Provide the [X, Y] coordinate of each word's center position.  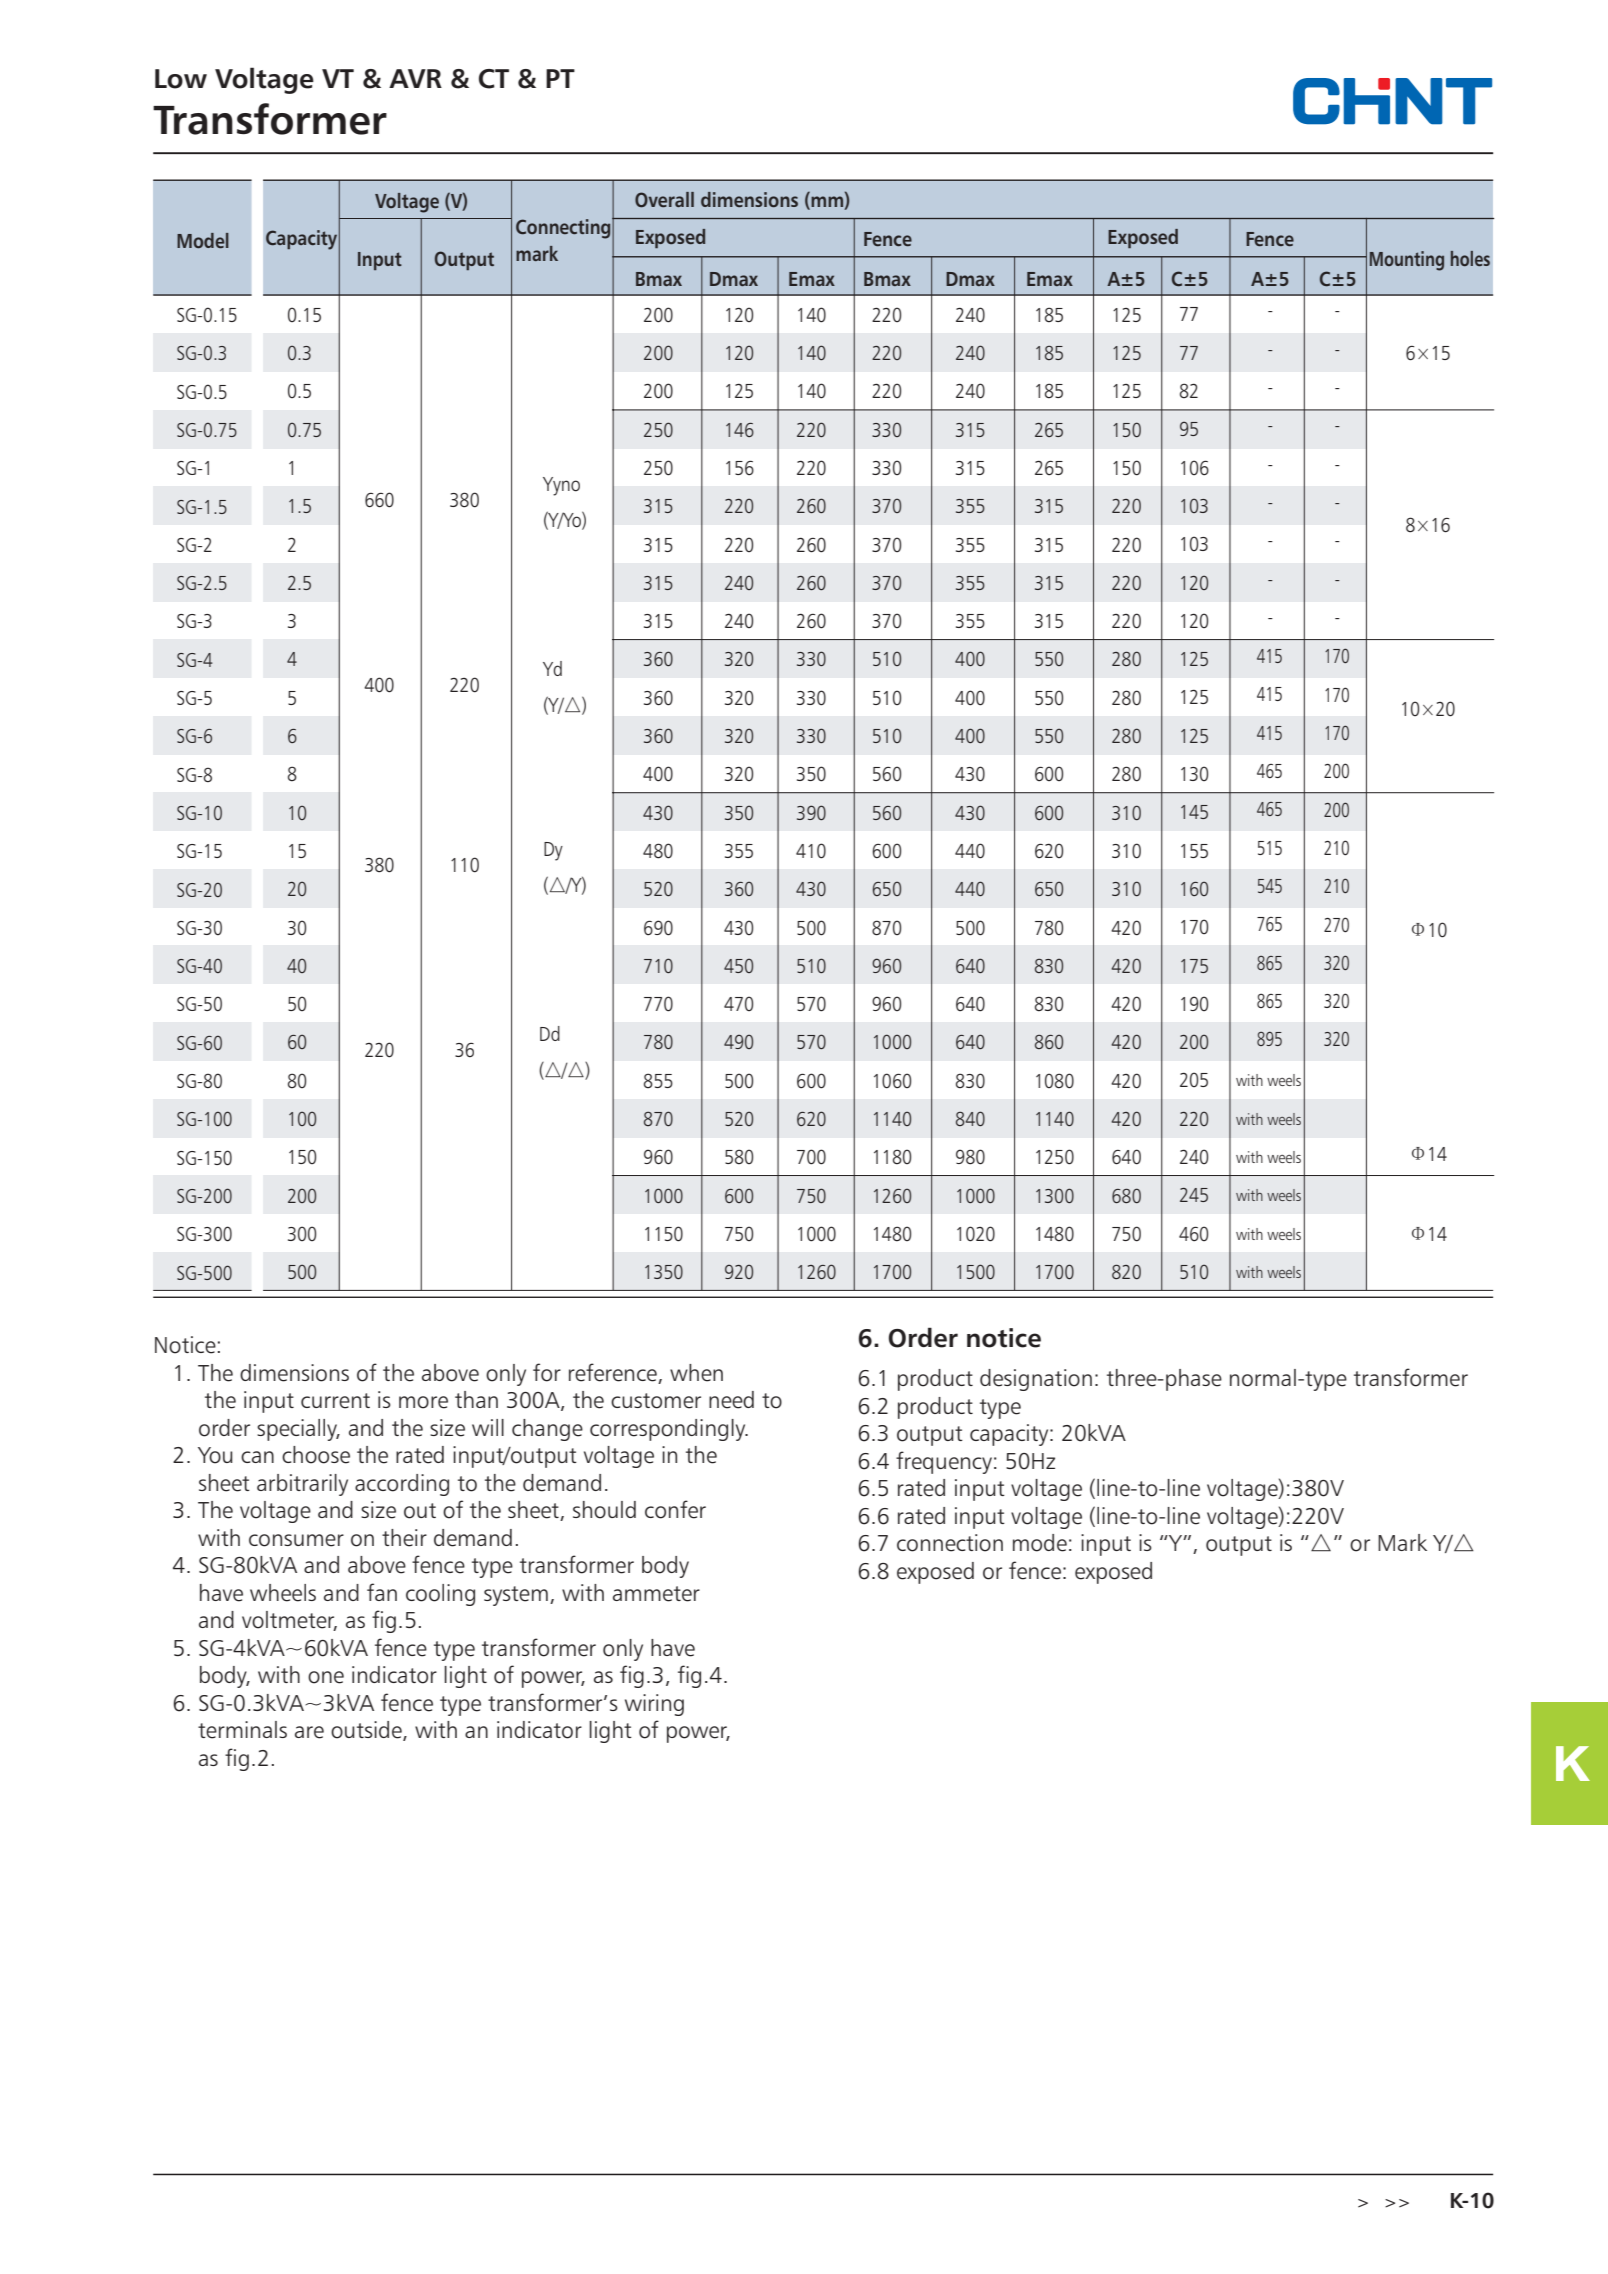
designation [1036, 1380]
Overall [664, 200]
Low [181, 79]
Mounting [1407, 261]
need [731, 1400]
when [696, 1373]
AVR [415, 78]
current [335, 1401]
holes [1470, 258]
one [326, 1677]
